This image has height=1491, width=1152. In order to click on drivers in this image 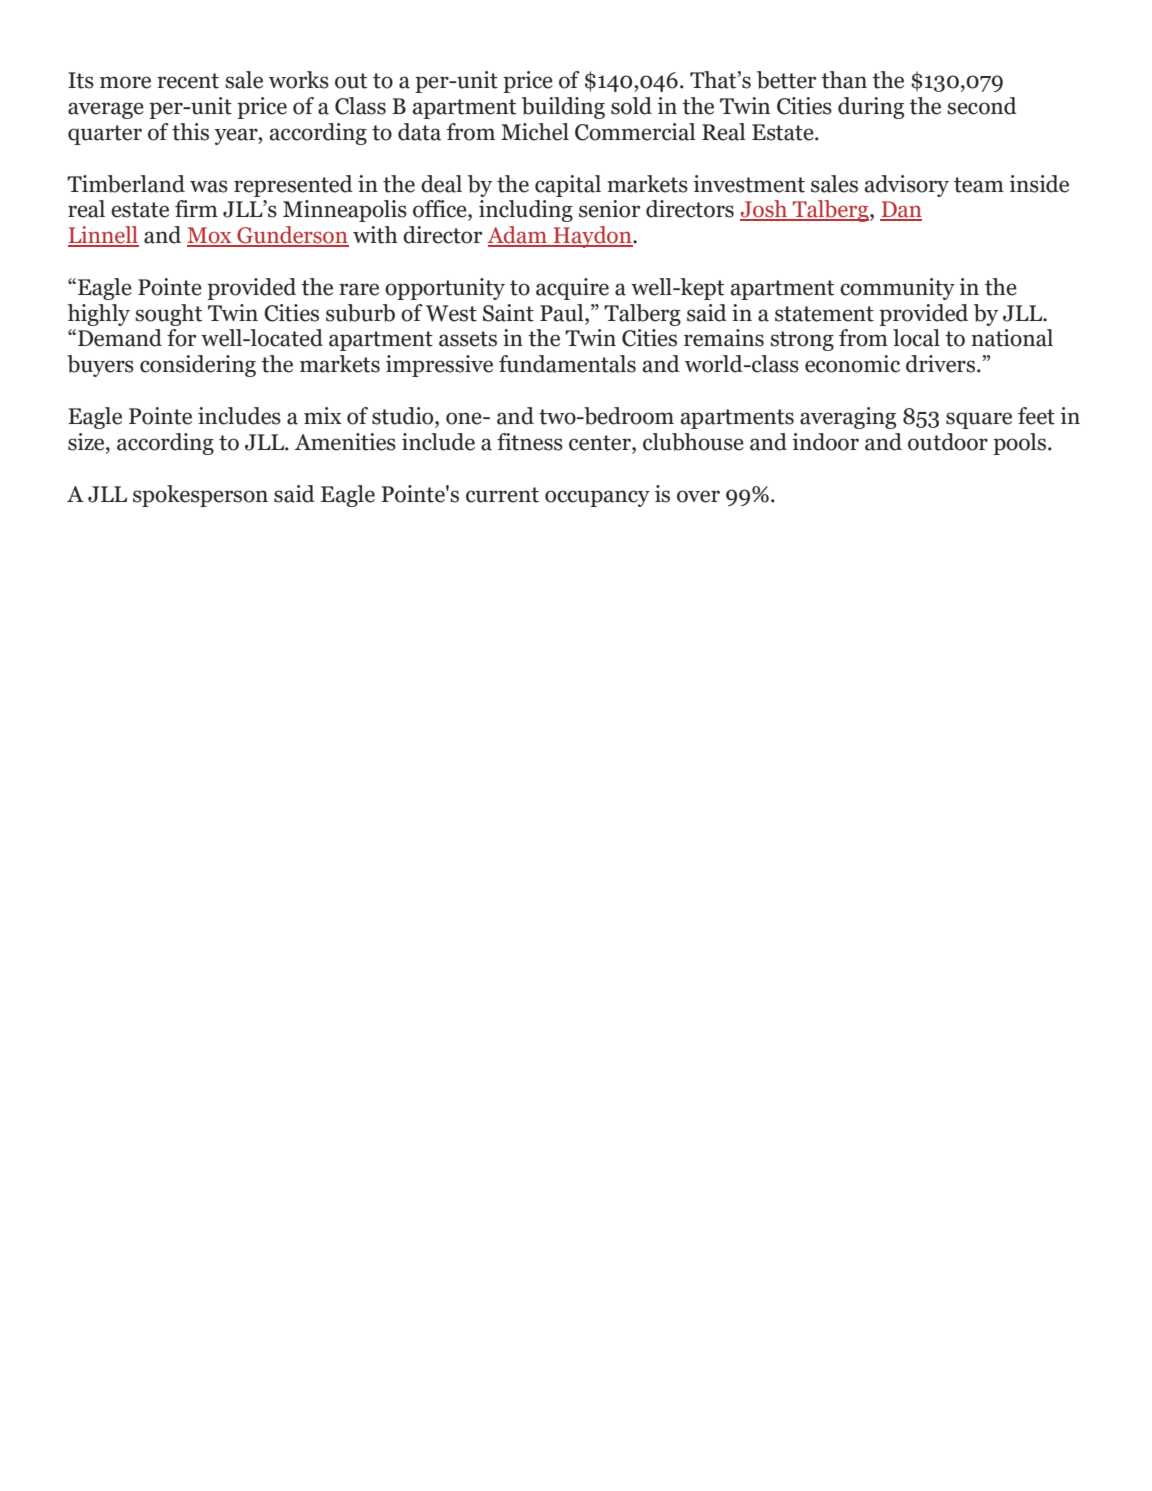, I will do `click(942, 364)`.
